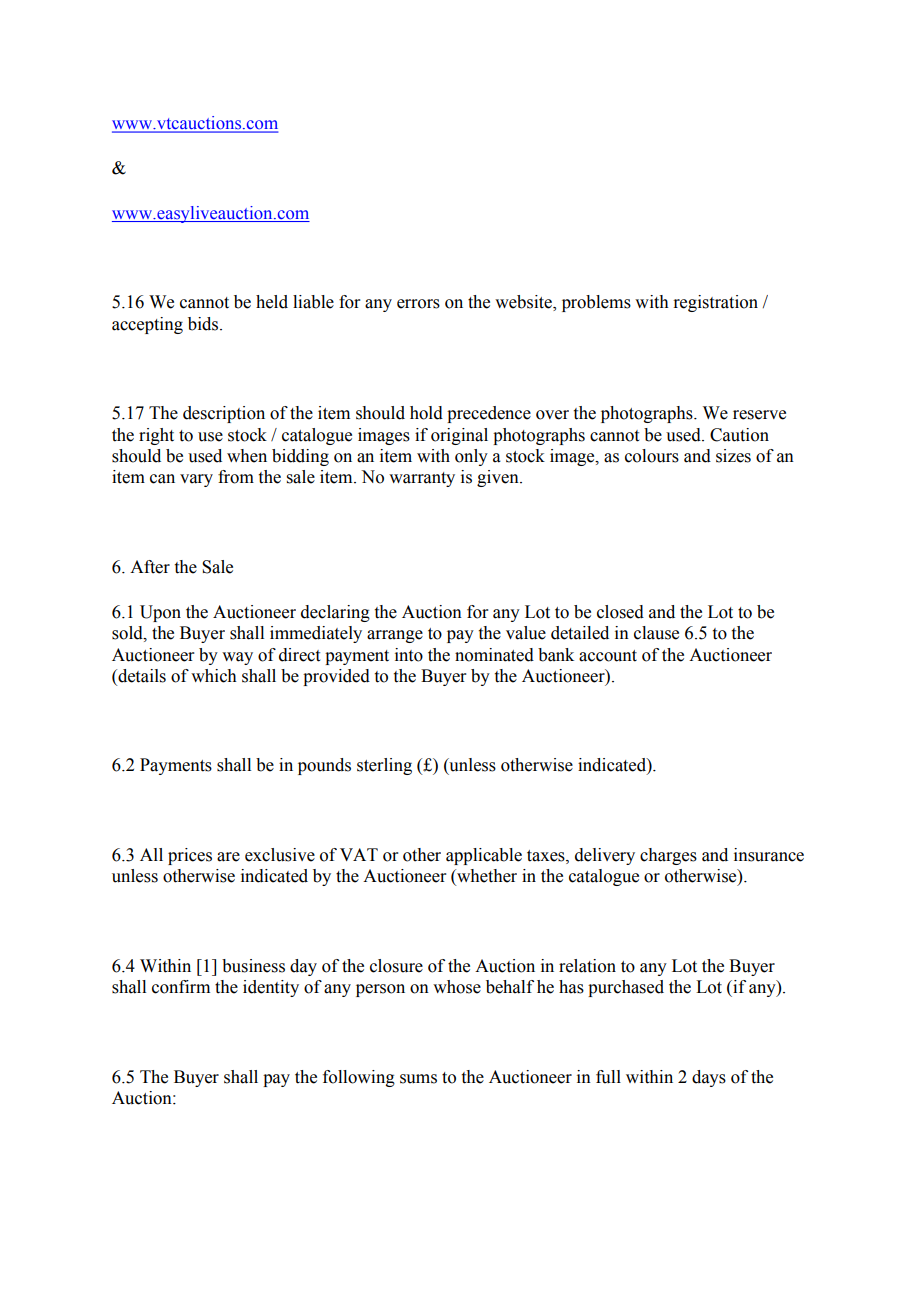 The height and width of the screenshot is (1308, 924). Describe the element at coordinates (668, 856) in the screenshot. I see `charges` at that location.
